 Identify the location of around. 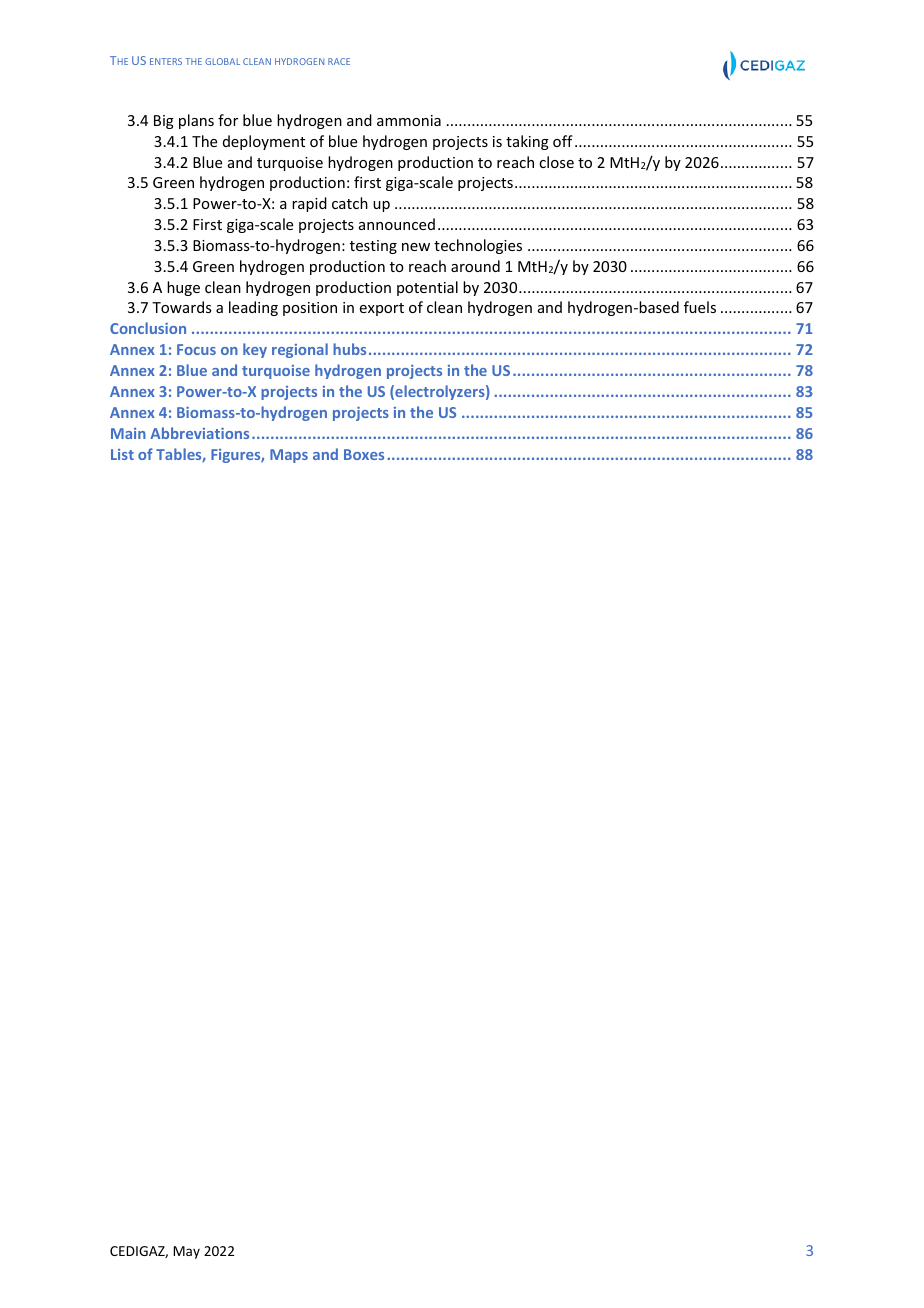
(475, 266).
